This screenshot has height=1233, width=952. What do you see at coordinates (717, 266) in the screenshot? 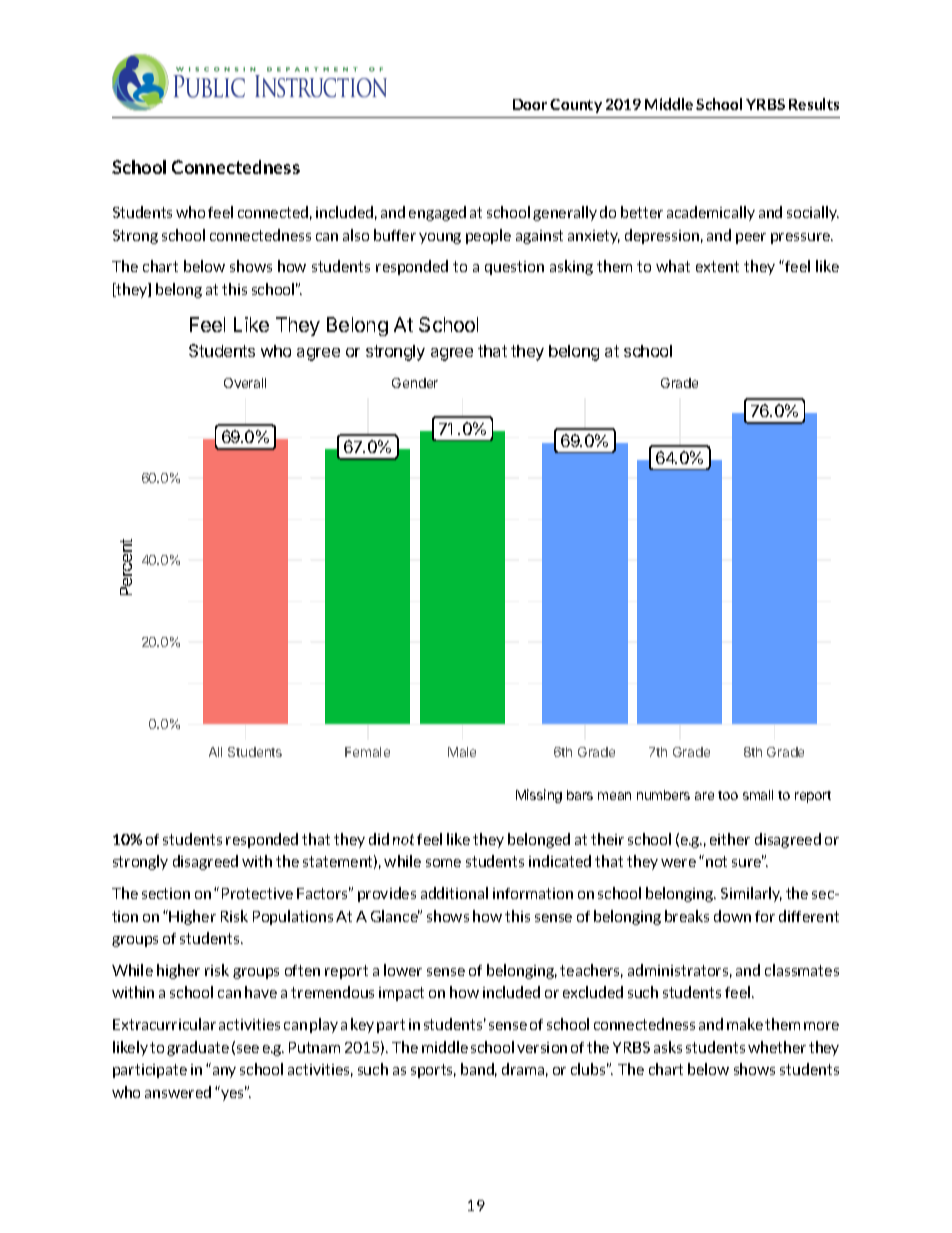
I see `extent` at bounding box center [717, 266].
